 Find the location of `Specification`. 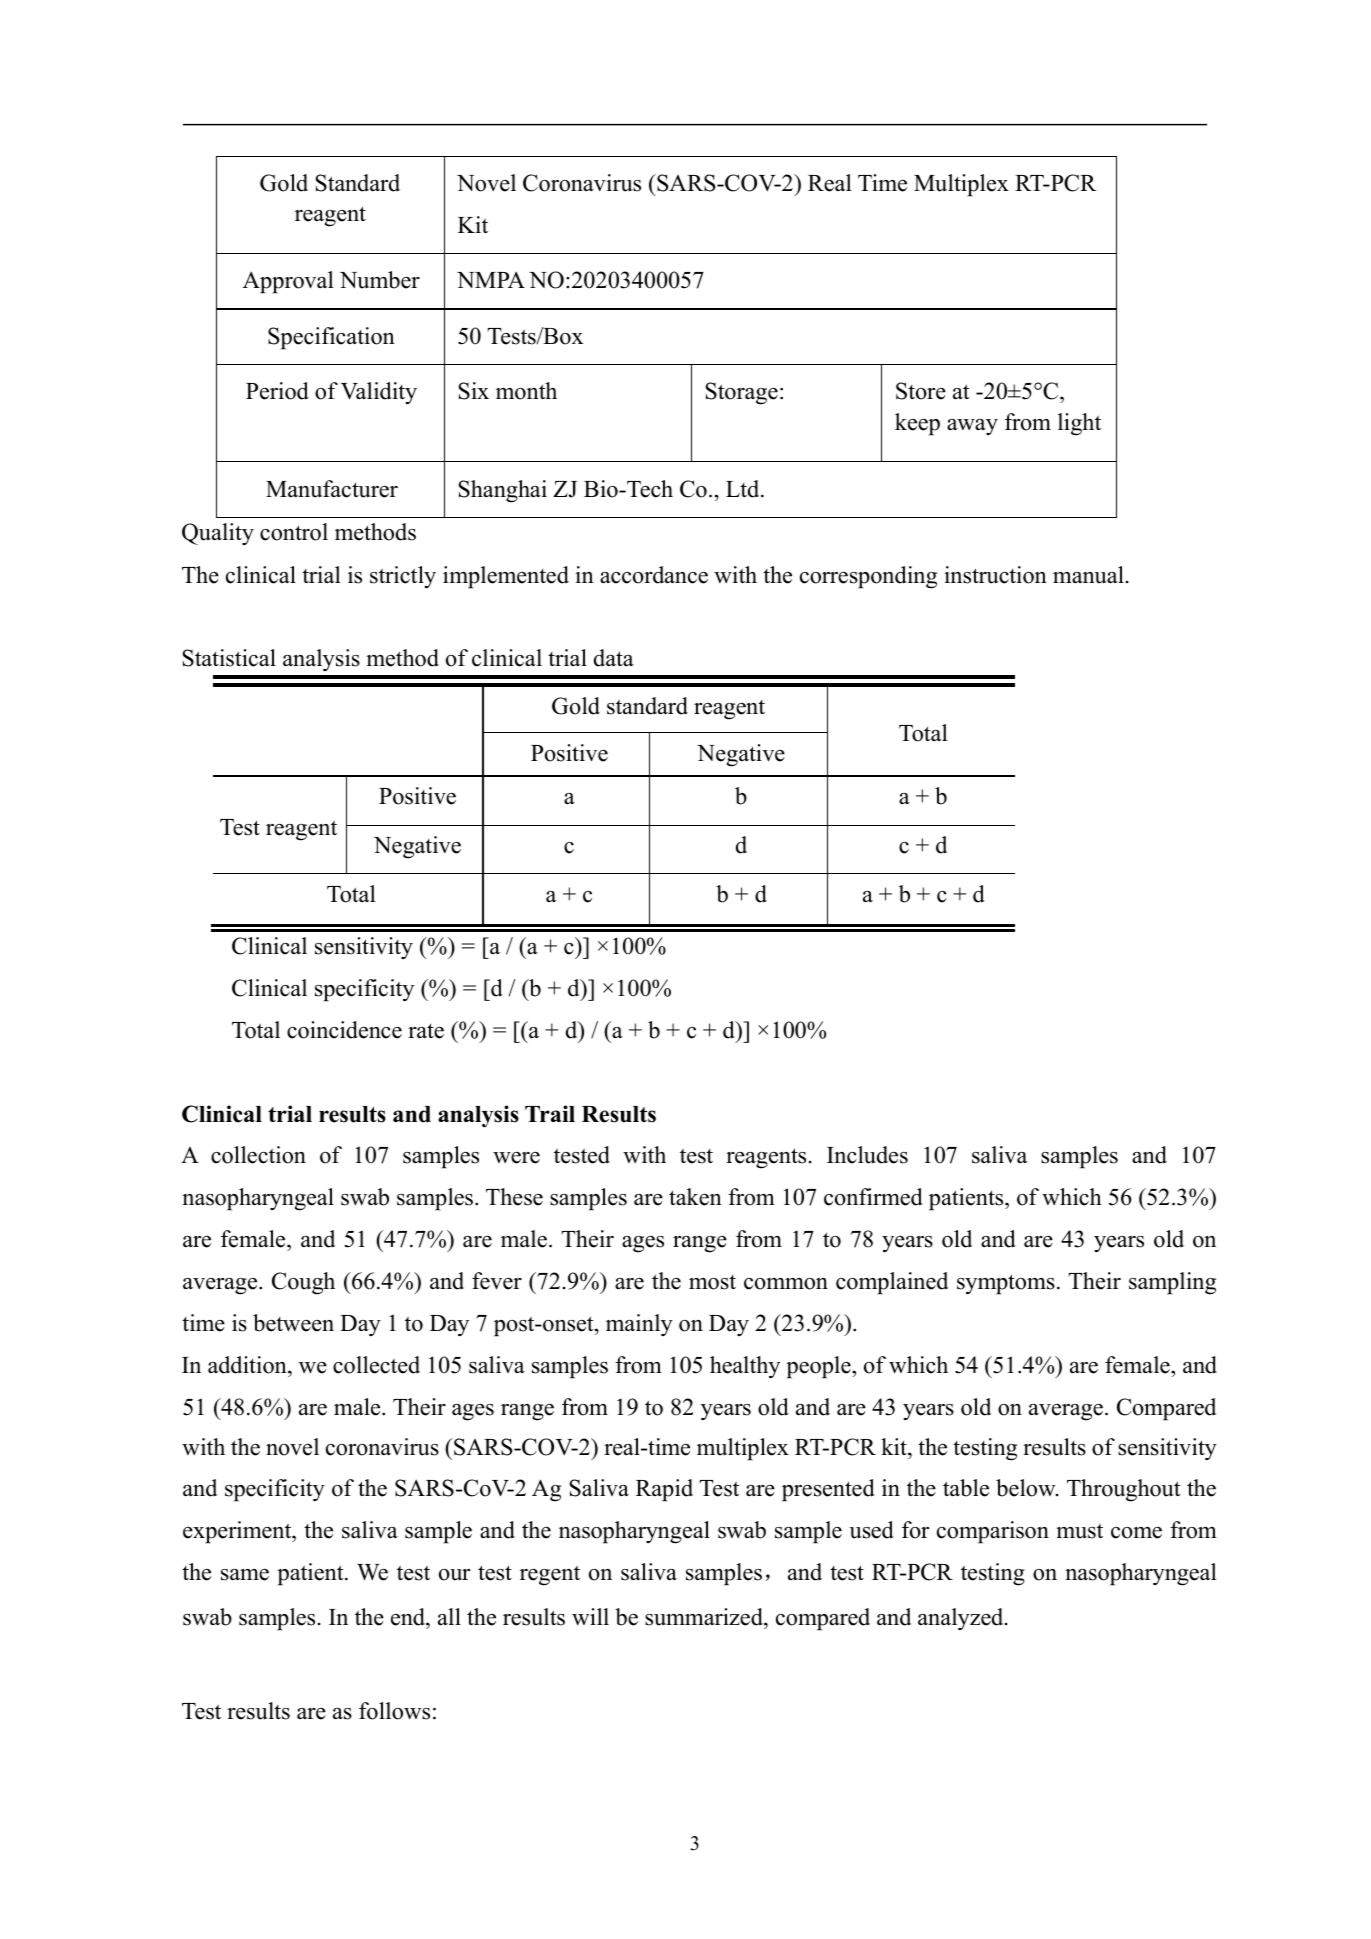

Specification is located at coordinates (331, 338).
